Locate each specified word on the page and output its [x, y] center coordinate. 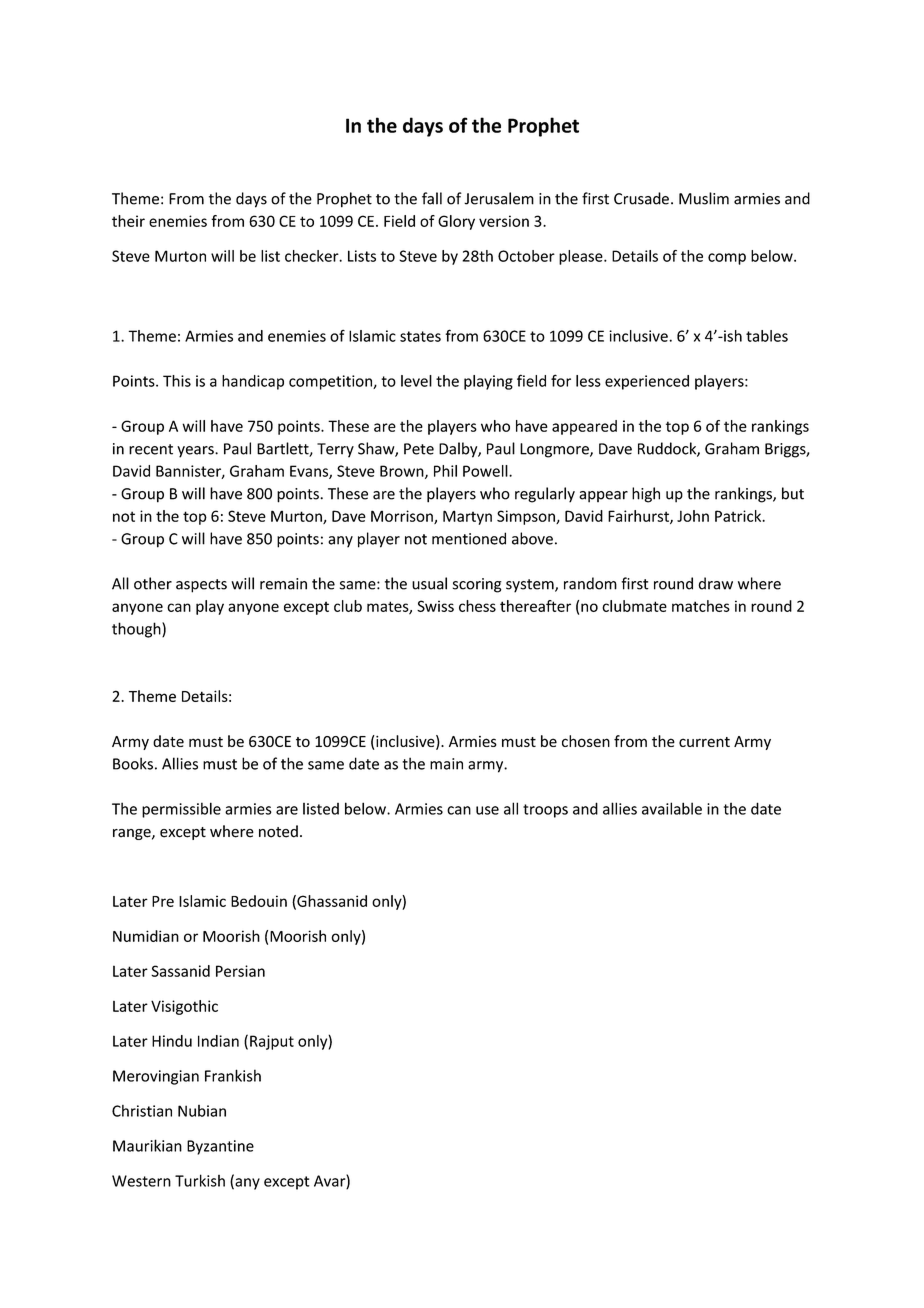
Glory [456, 222]
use [487, 810]
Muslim [704, 198]
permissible [181, 810]
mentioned [469, 538]
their [128, 221]
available [672, 808]
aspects [201, 586]
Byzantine [220, 1147]
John [693, 516]
